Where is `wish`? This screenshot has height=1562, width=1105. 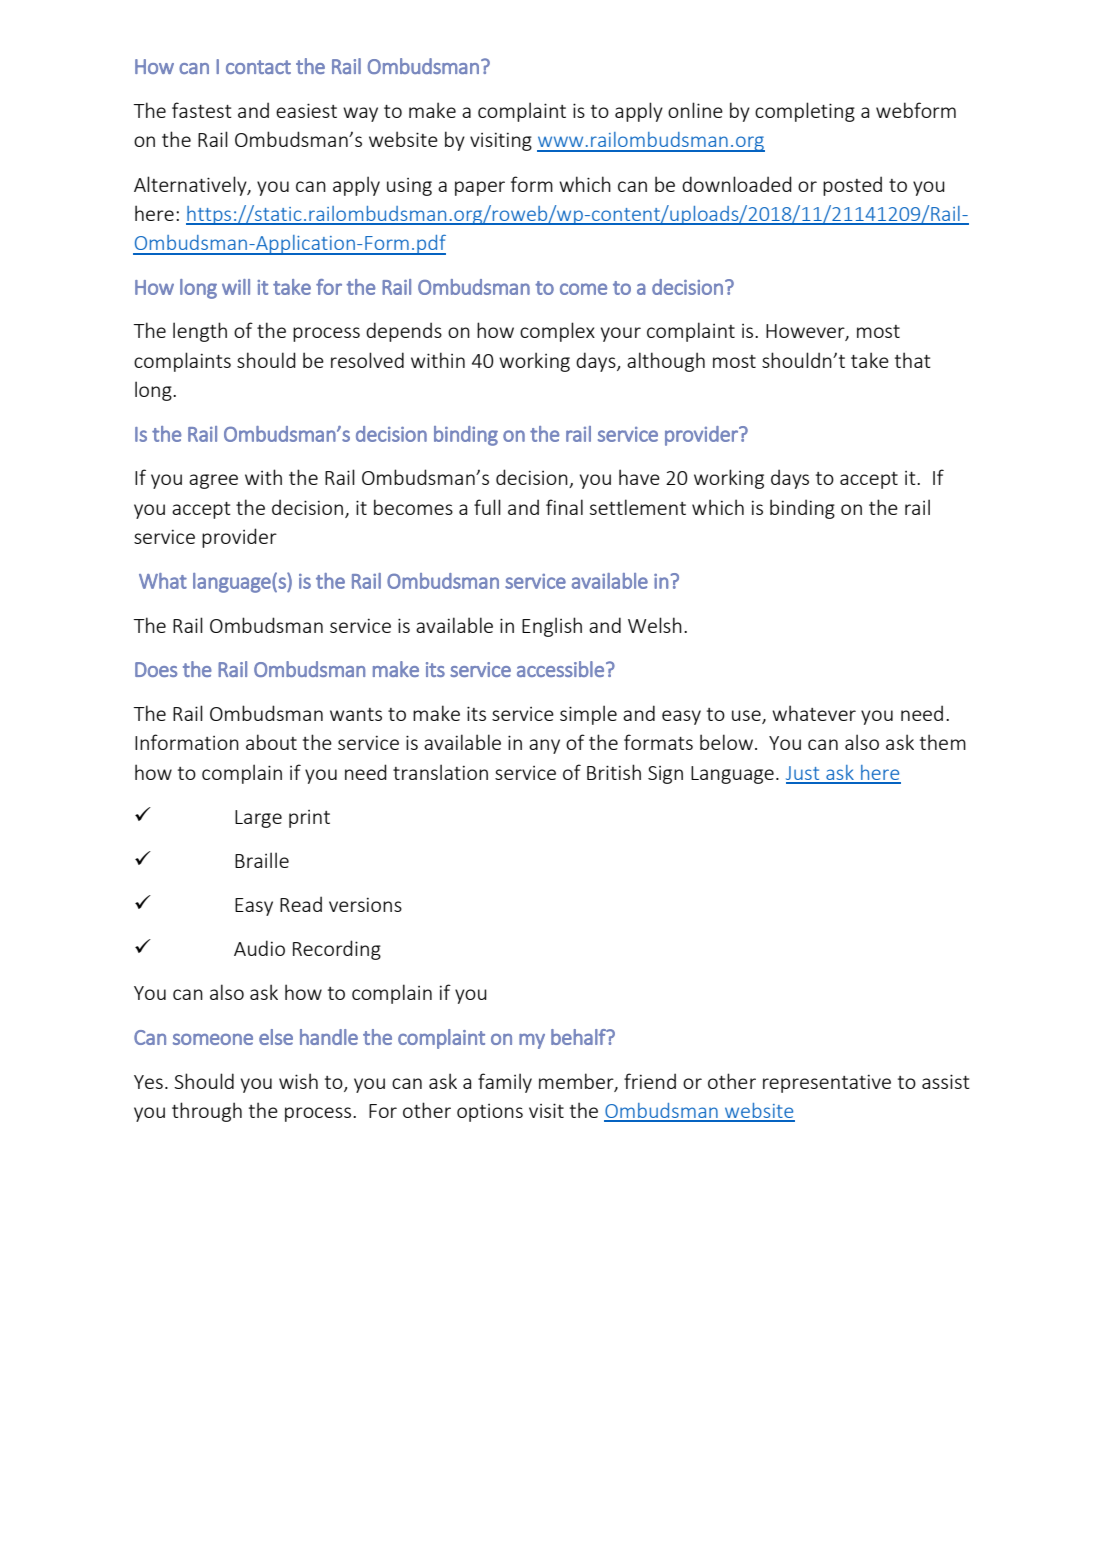
wish is located at coordinates (298, 1081).
